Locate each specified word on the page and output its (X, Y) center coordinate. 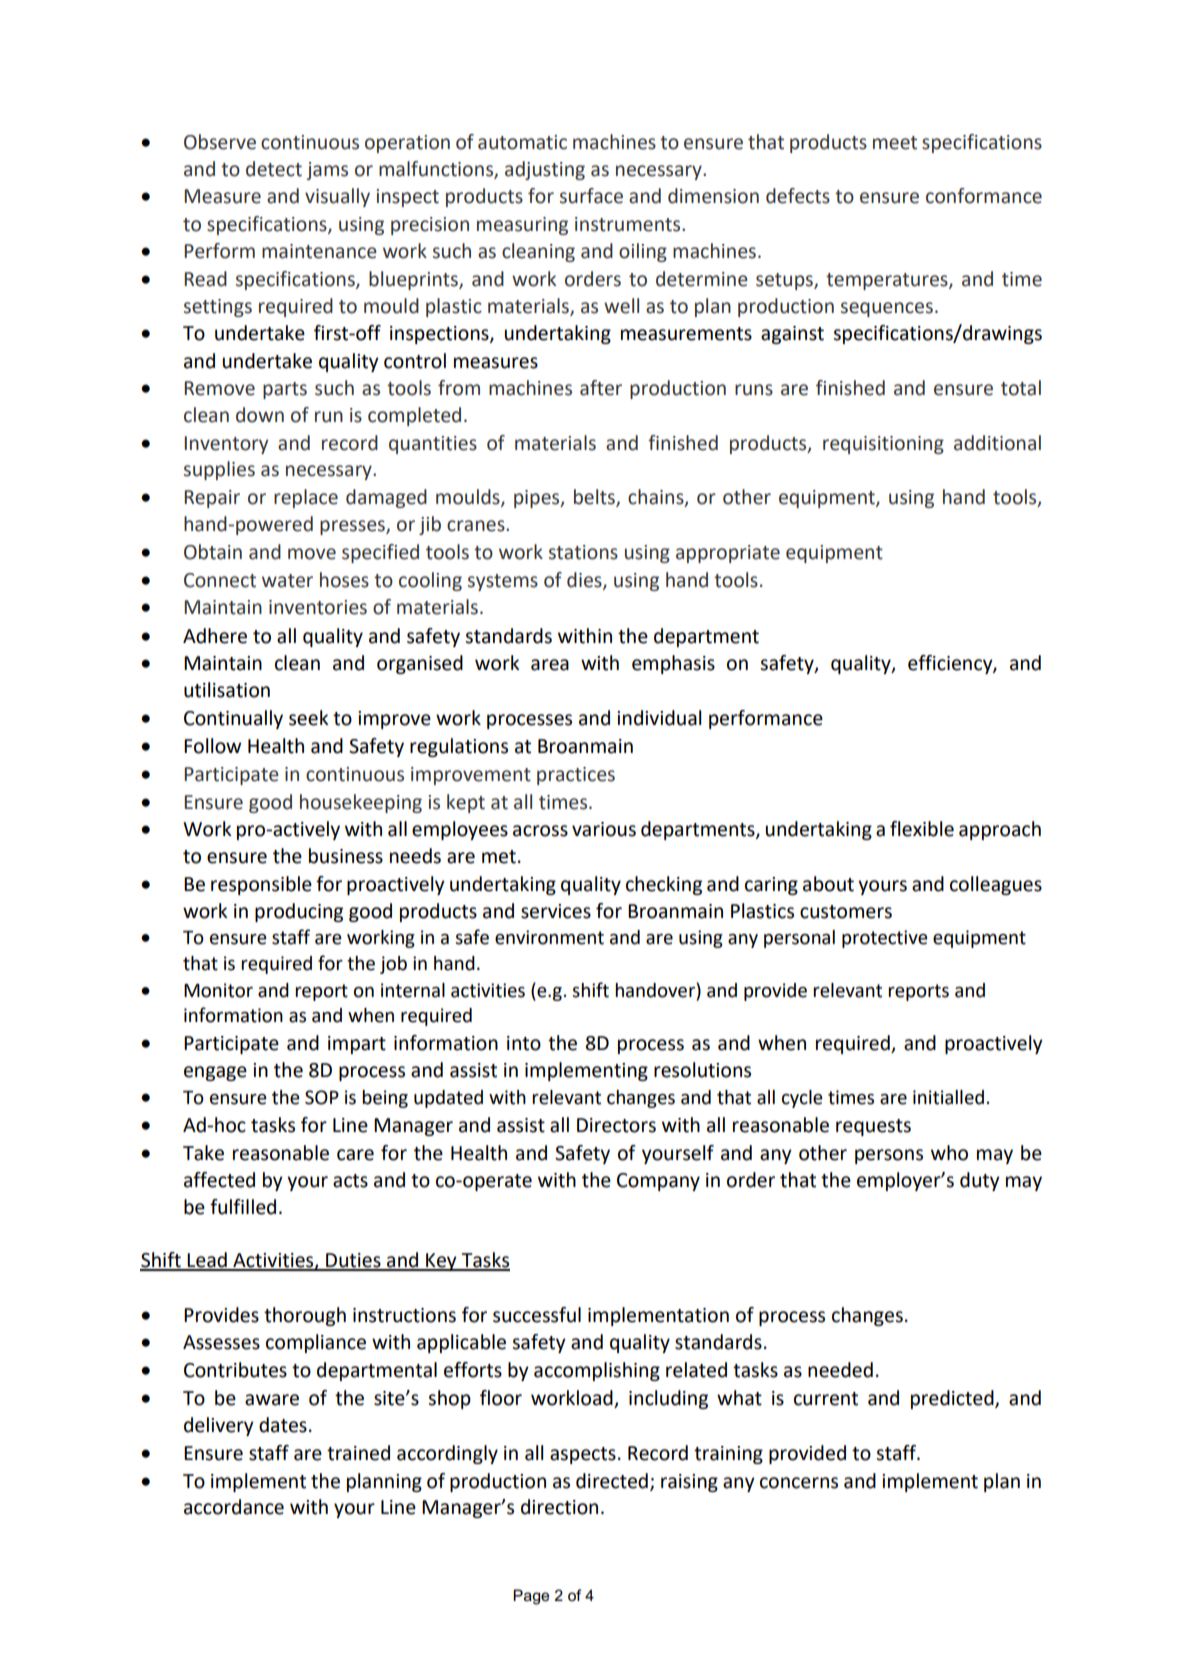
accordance (234, 1507)
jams (327, 171)
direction (559, 1507)
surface (591, 196)
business (346, 856)
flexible (922, 829)
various (604, 829)
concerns (799, 1483)
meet (895, 143)
